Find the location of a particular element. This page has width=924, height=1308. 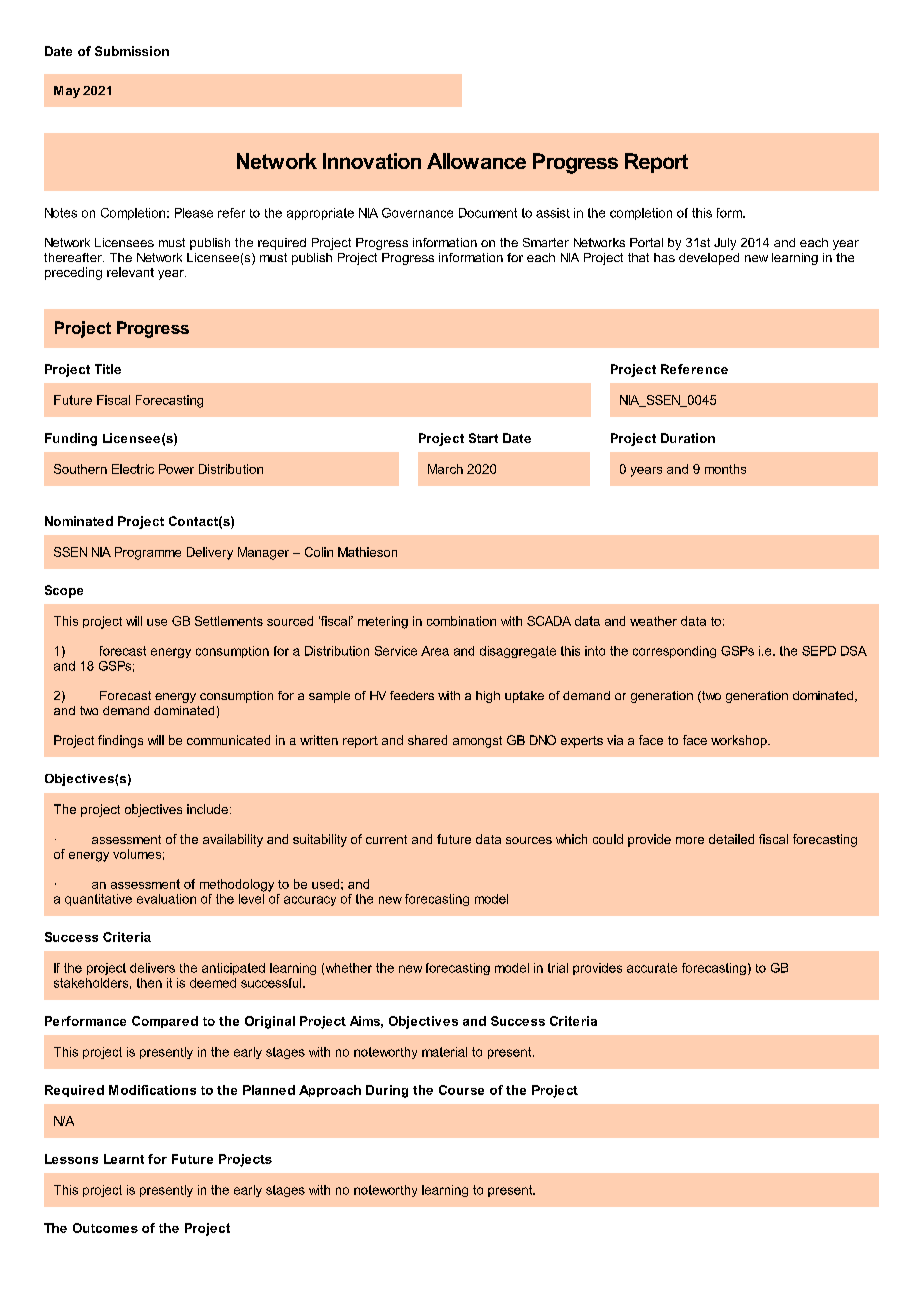

corresponding is located at coordinates (674, 652).
